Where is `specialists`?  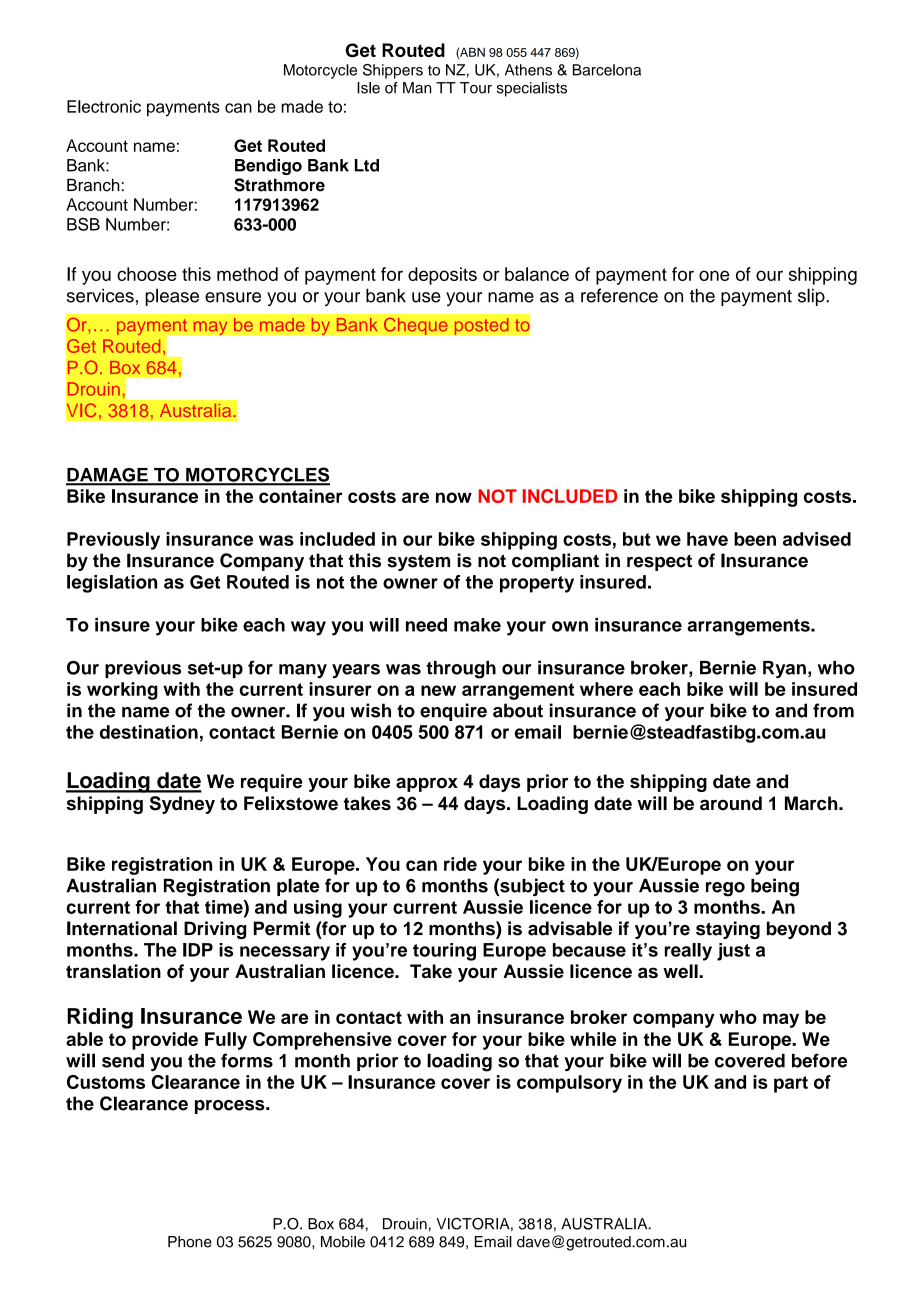 specialists is located at coordinates (532, 89).
